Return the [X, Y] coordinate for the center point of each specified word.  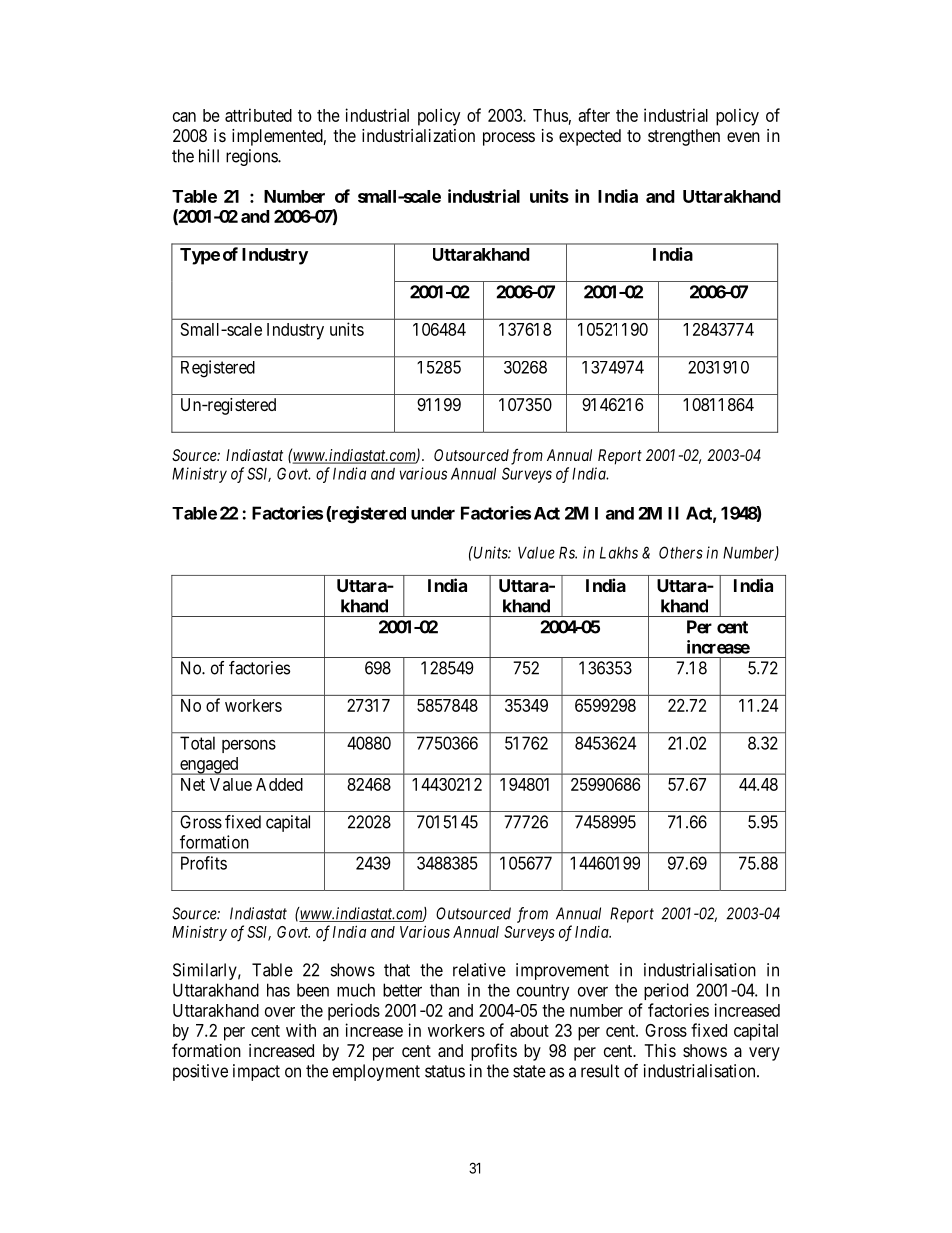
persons [249, 746]
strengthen [684, 137]
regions [252, 157]
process [509, 139]
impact [256, 1072]
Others [681, 552]
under [433, 513]
